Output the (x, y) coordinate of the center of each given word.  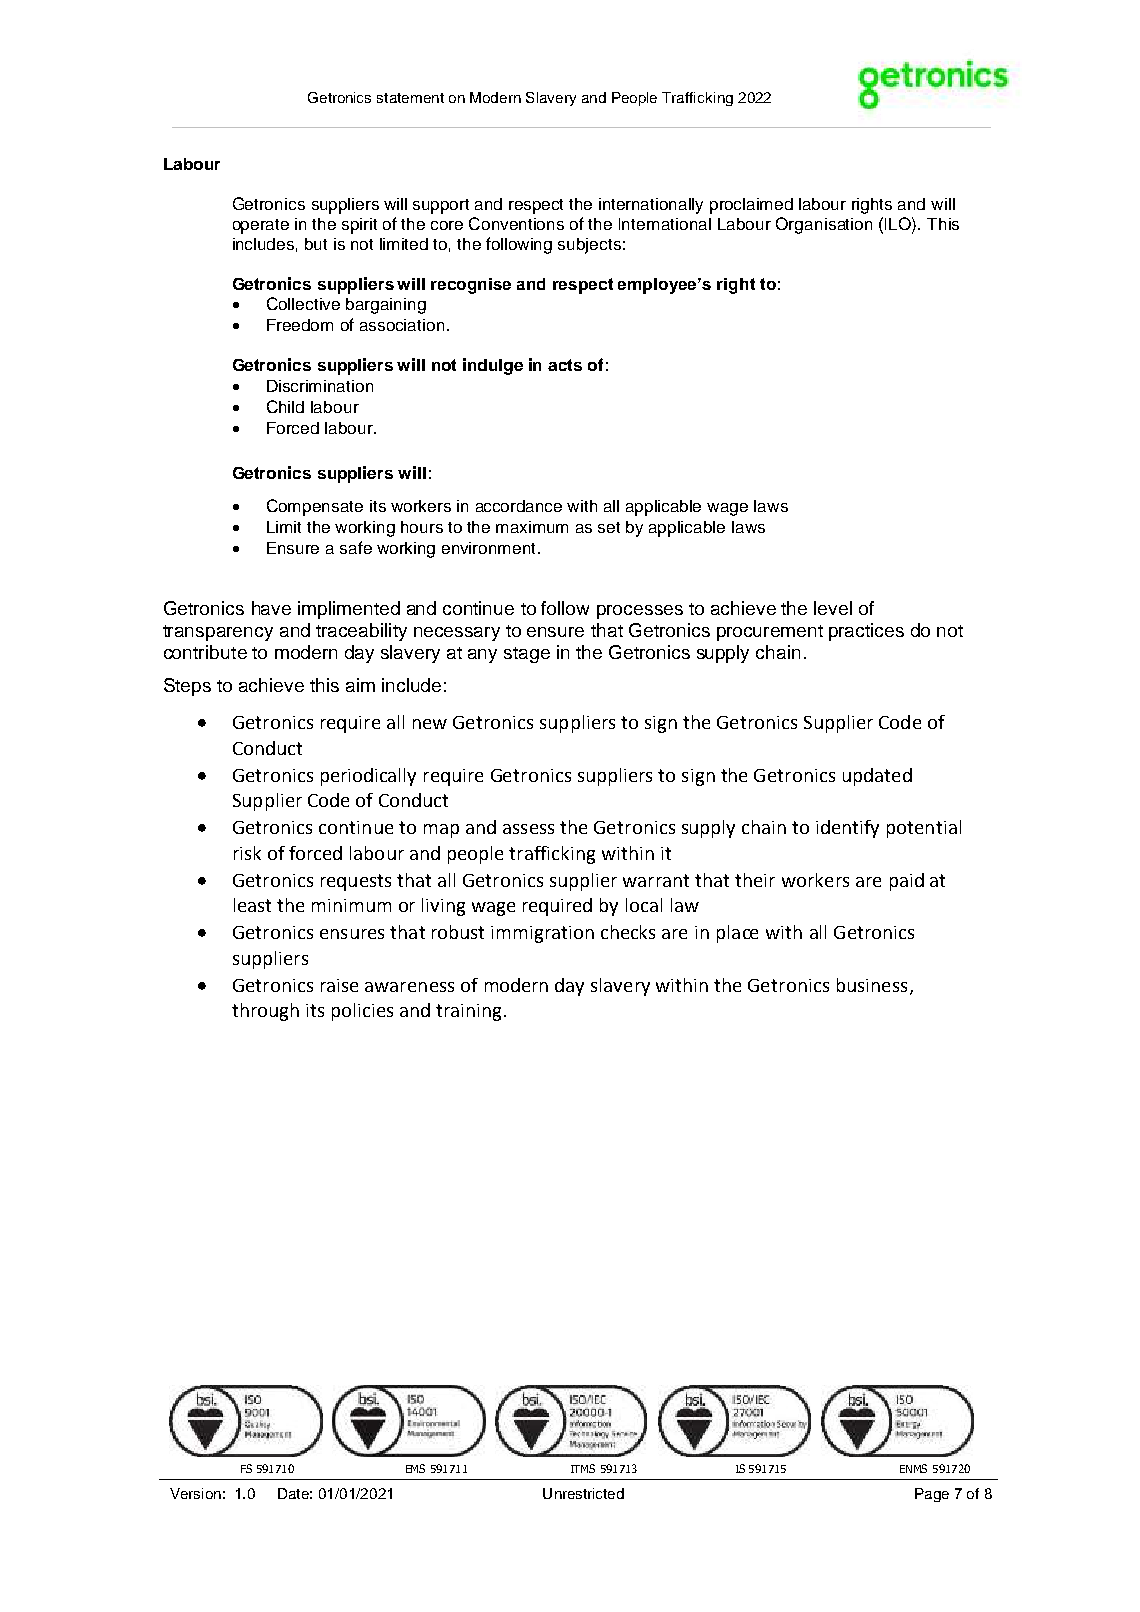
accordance (519, 506)
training (468, 1012)
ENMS (913, 1468)
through (265, 1012)
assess (528, 829)
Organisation (824, 225)
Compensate (315, 507)
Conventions (516, 223)
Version (195, 1493)
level (833, 608)
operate (261, 226)
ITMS (583, 1468)
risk (247, 853)
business (872, 985)
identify (847, 829)
